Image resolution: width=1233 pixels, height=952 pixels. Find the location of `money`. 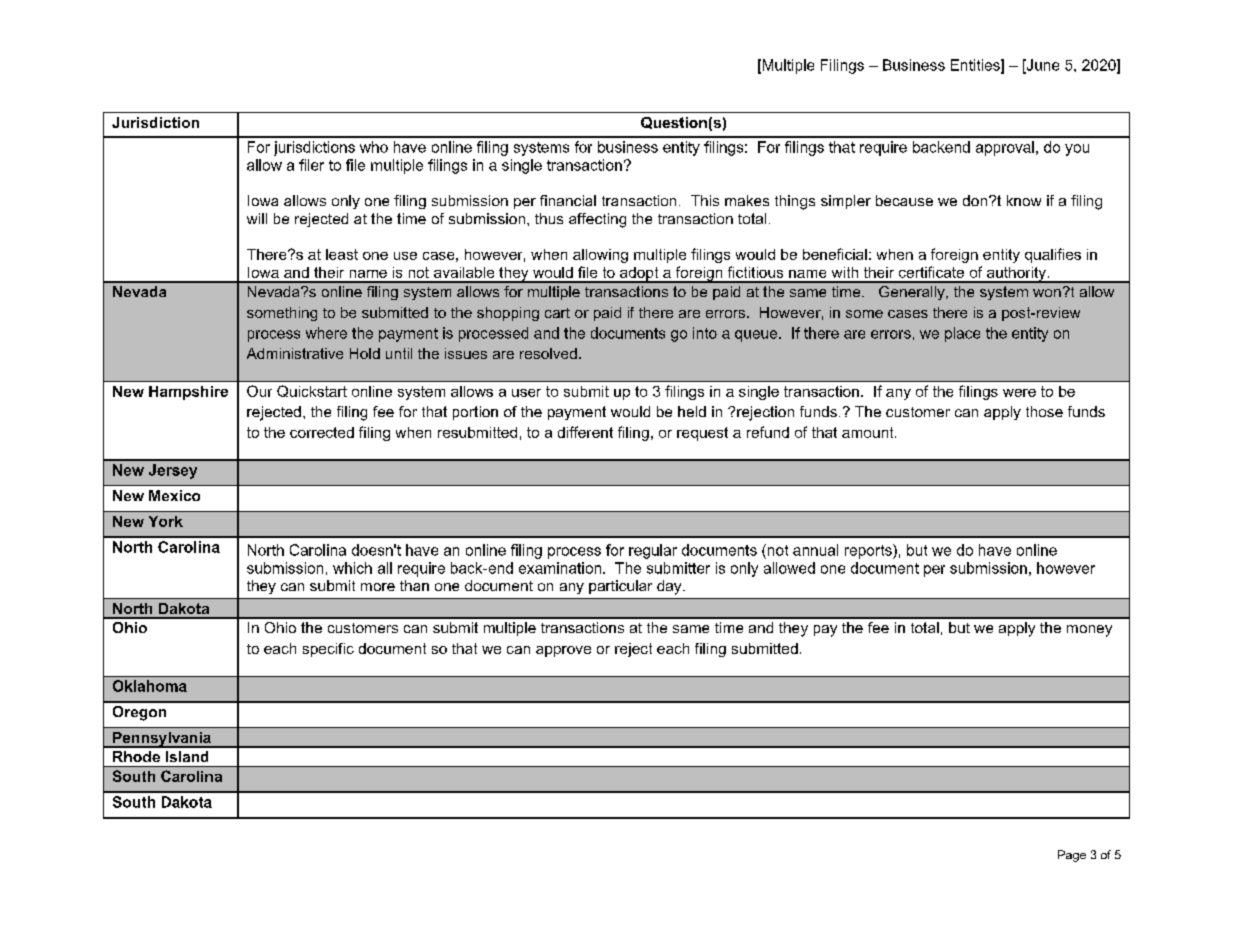

money is located at coordinates (1089, 631).
